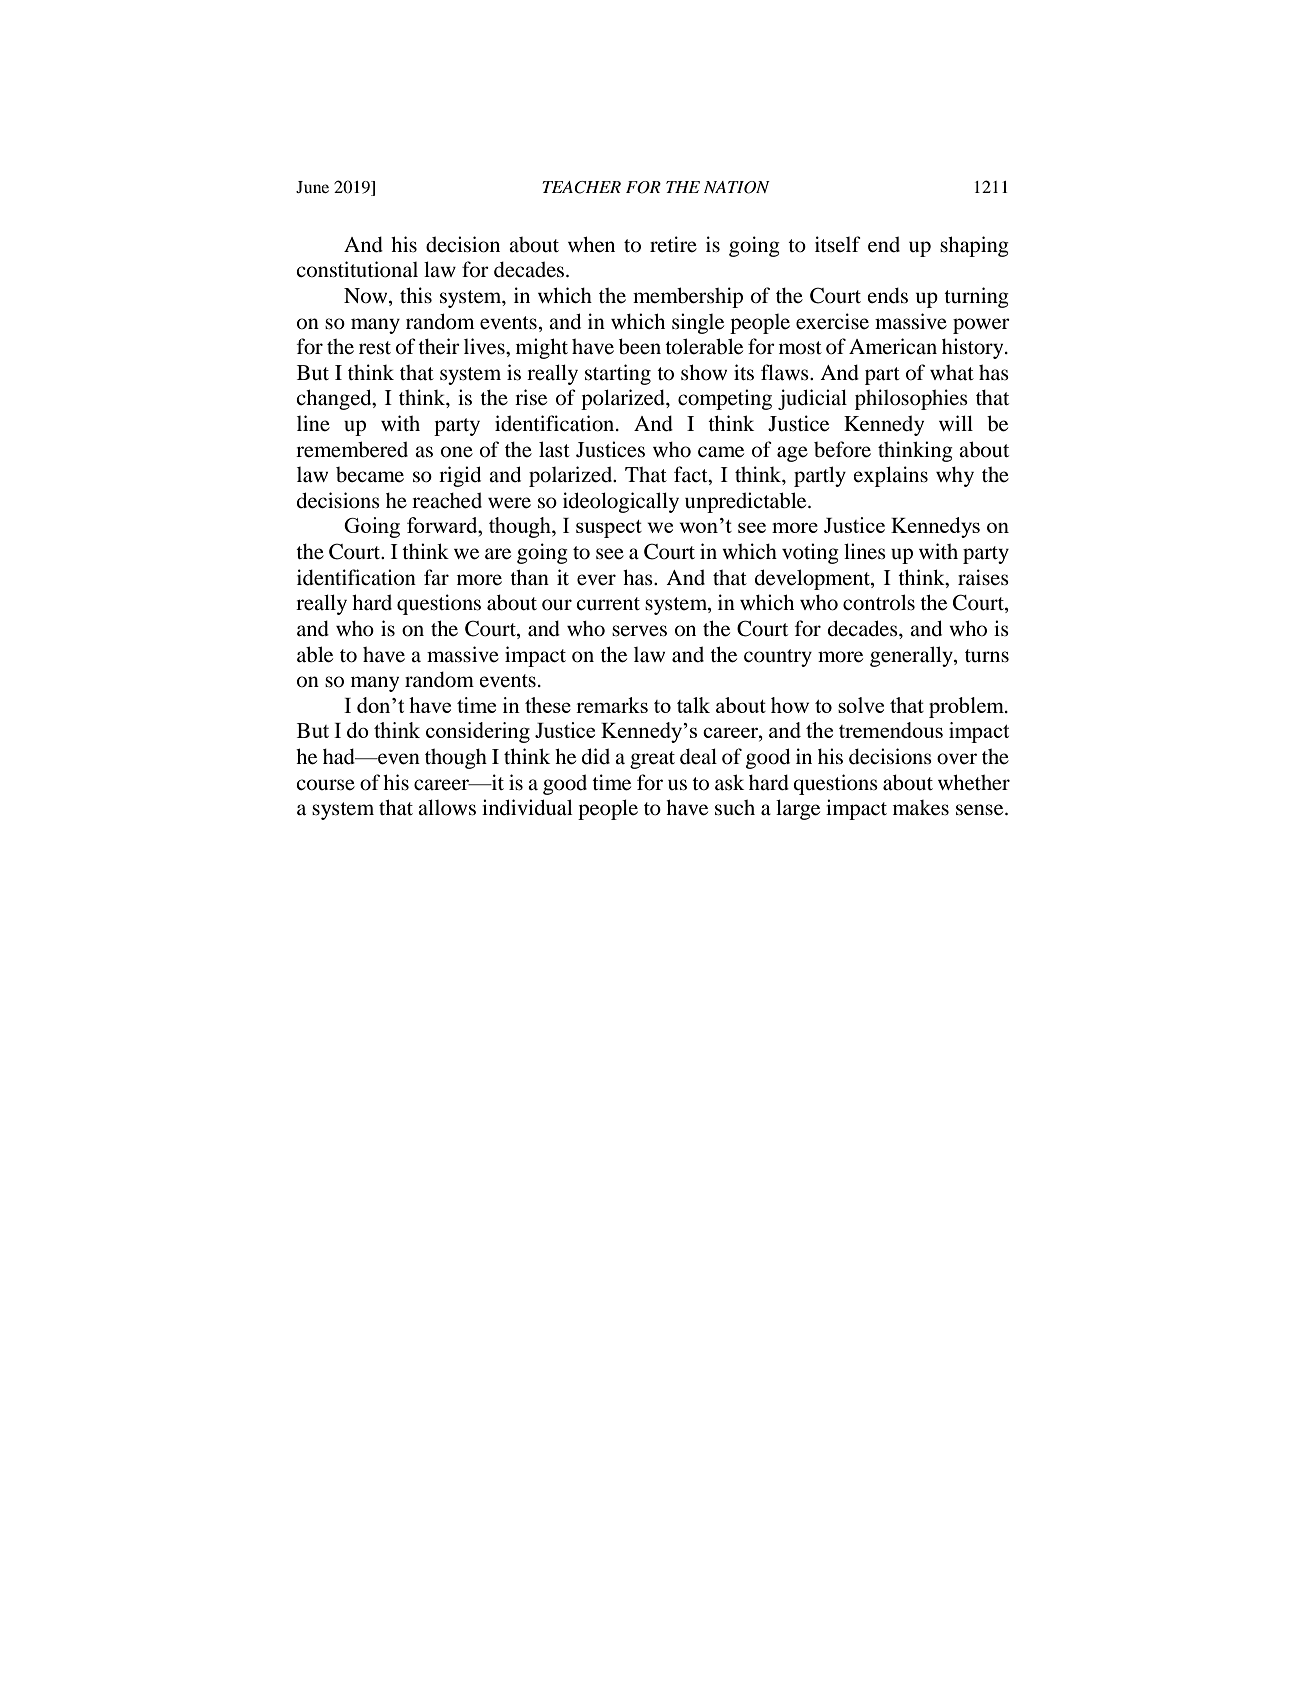  Describe the element at coordinates (838, 244) in the image. I see `itself` at that location.
